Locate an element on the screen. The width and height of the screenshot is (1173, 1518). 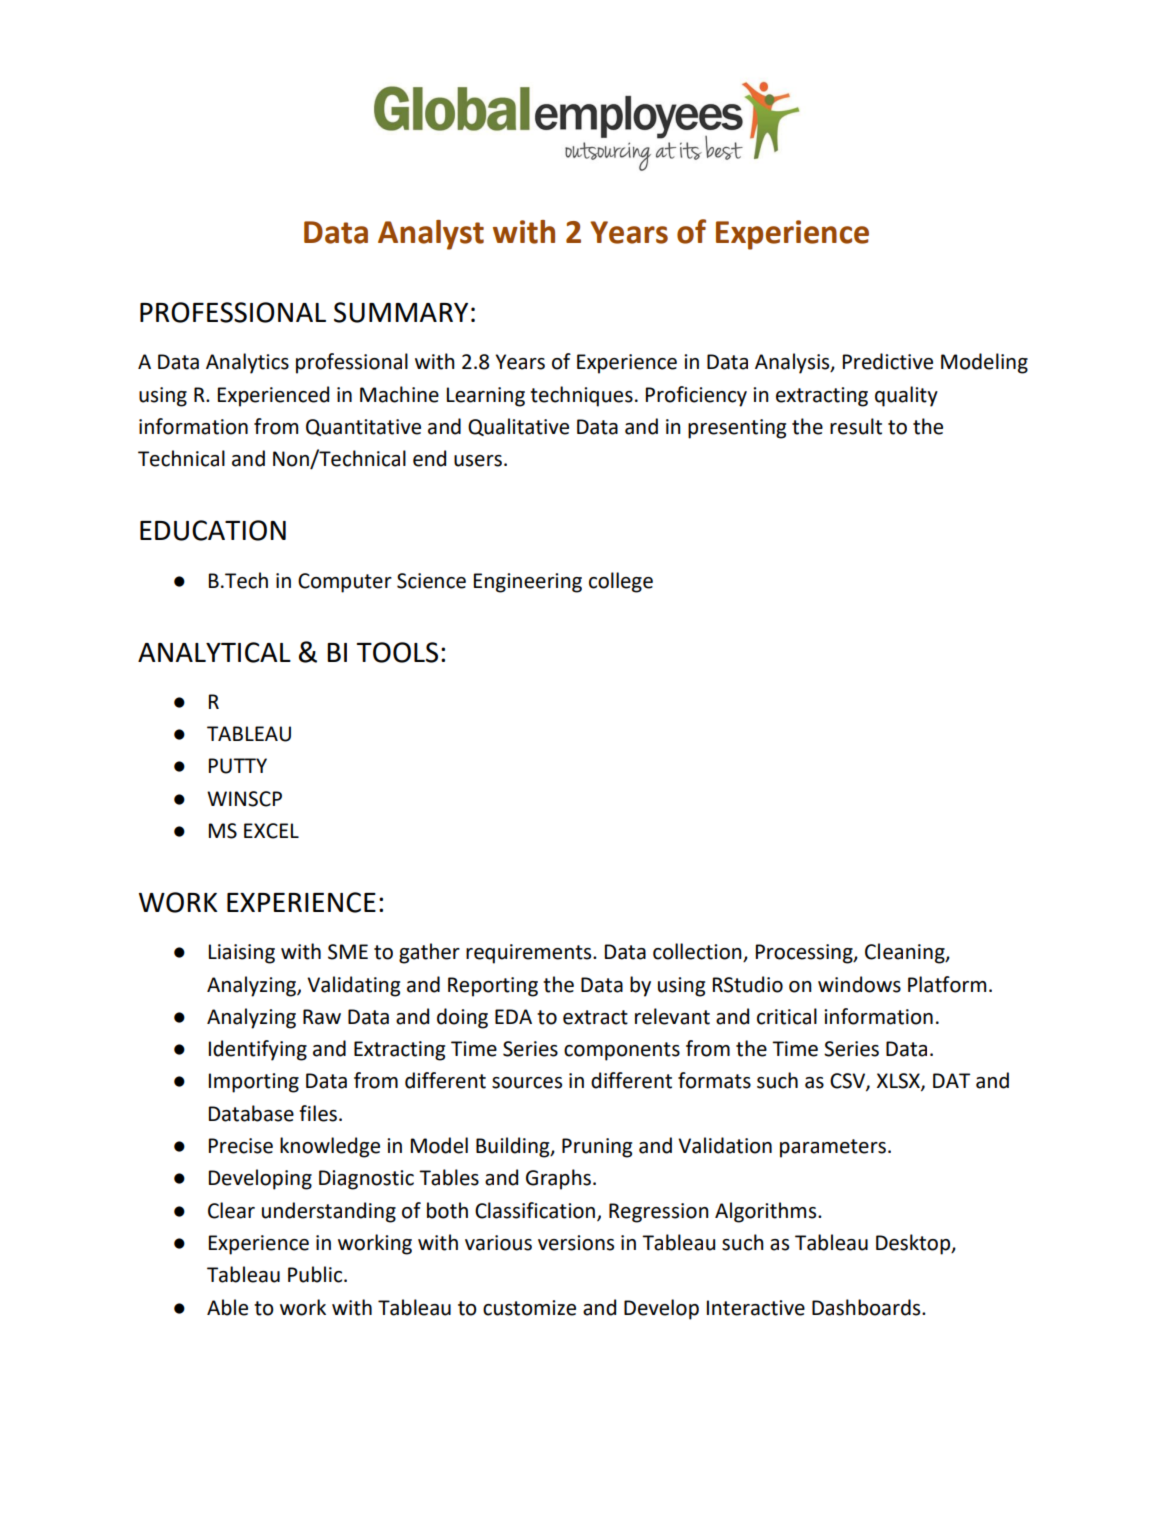
Dashboards is located at coordinates (867, 1307).
